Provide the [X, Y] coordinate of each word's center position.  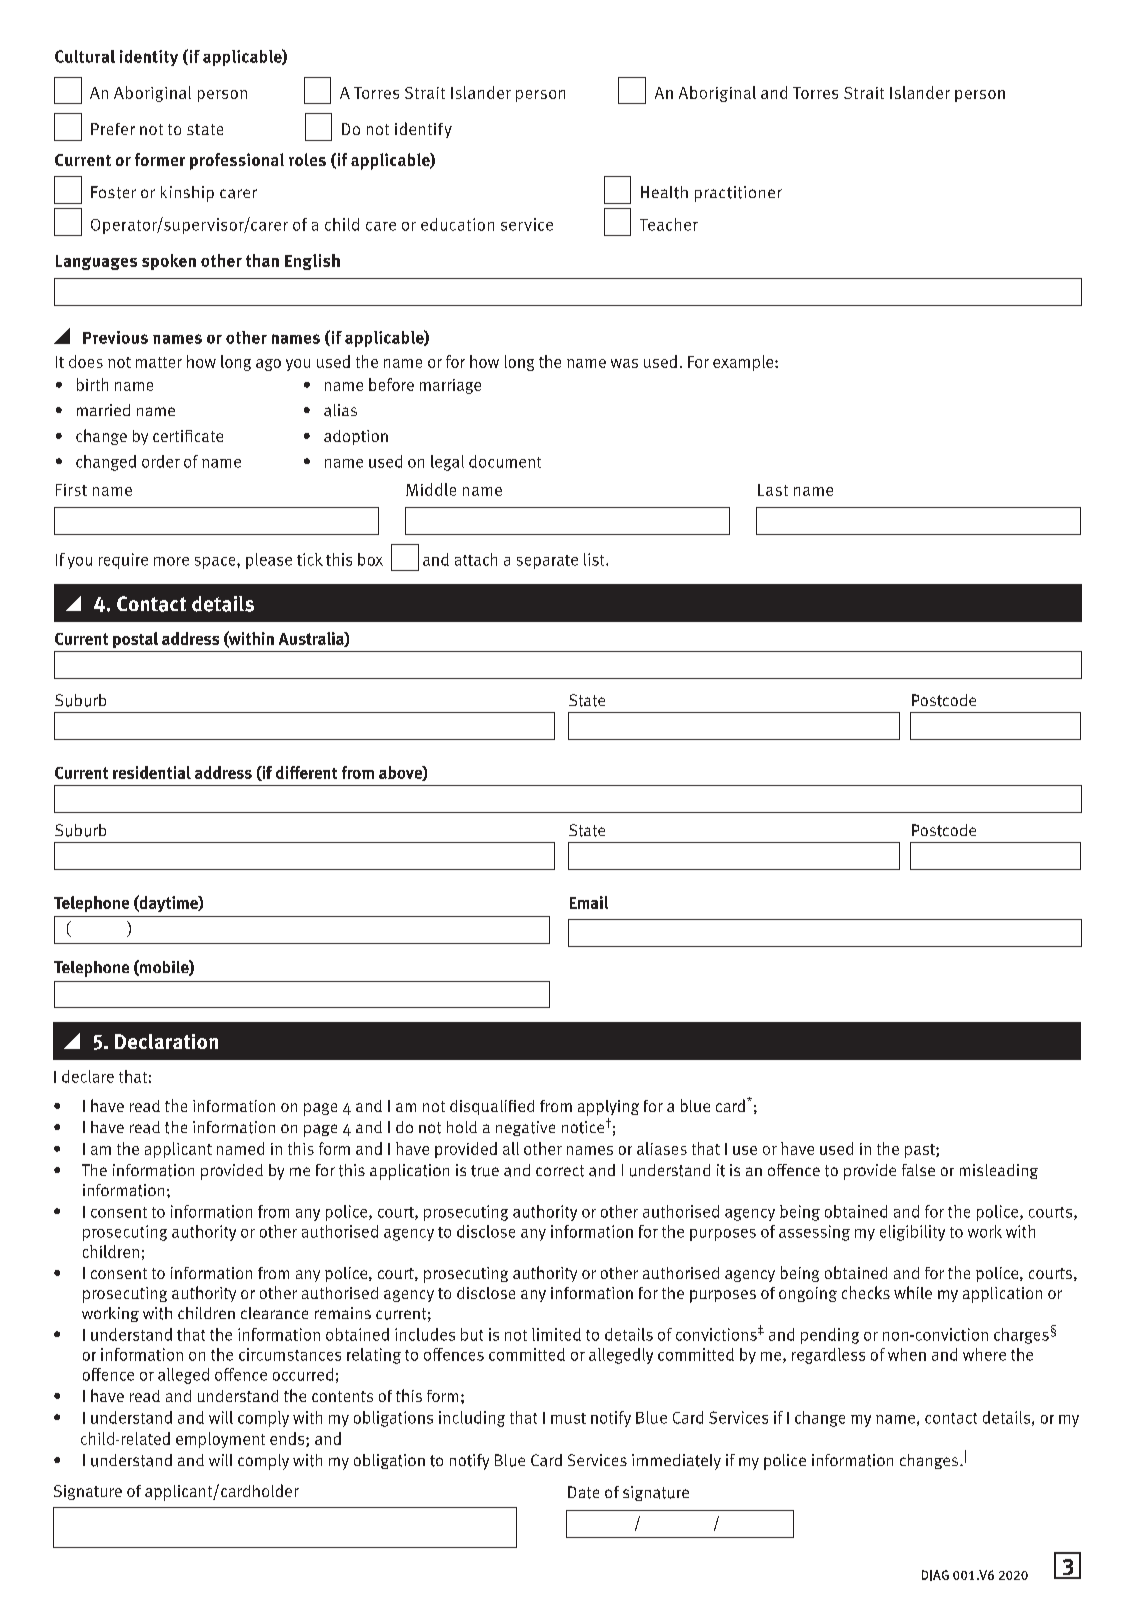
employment [220, 1440]
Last [773, 490]
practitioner [738, 194]
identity [149, 58]
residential [152, 772]
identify [423, 130]
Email [589, 902]
